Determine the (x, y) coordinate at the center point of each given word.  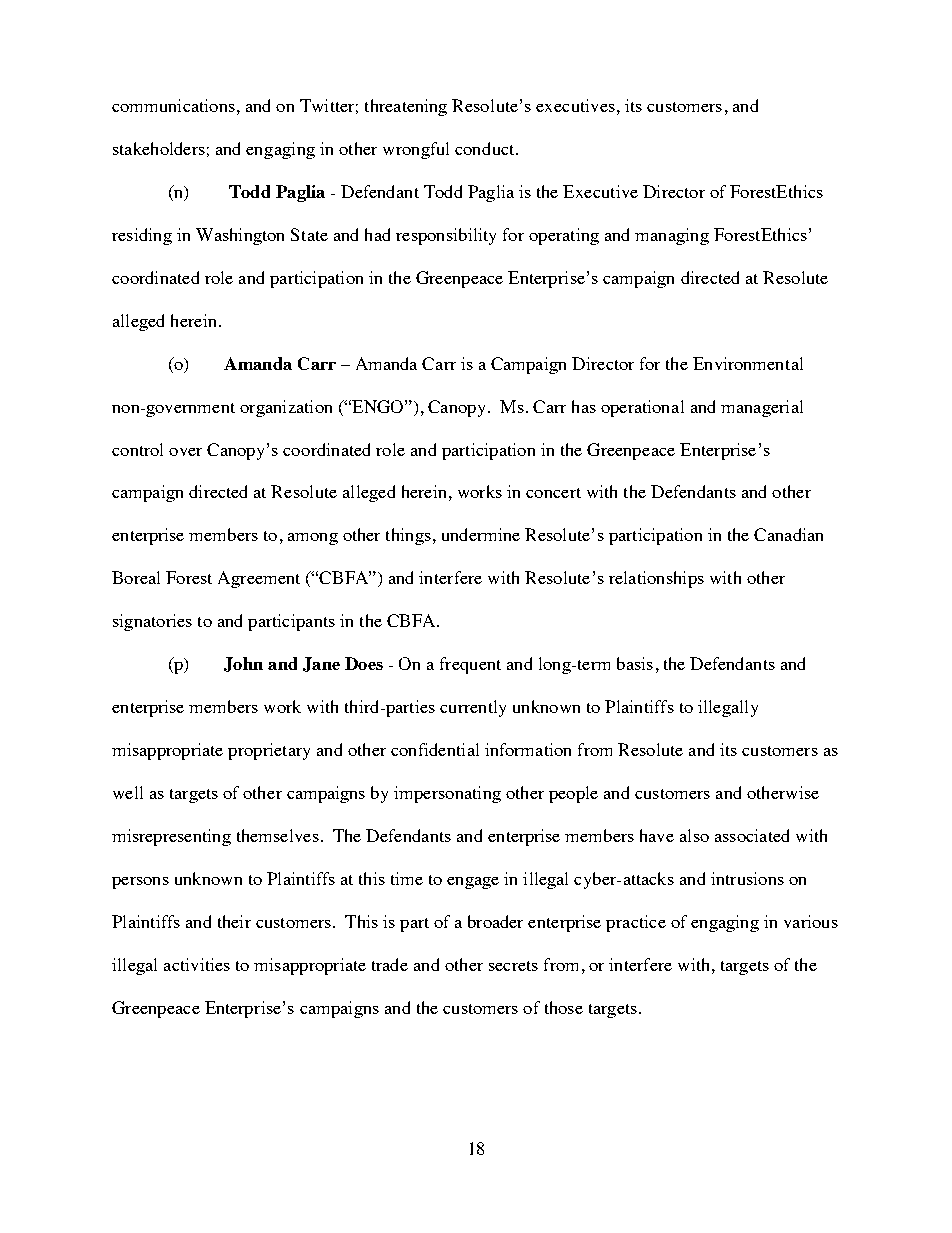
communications (173, 105)
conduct (486, 148)
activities (197, 964)
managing (672, 236)
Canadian (788, 534)
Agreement (259, 579)
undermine (481, 534)
